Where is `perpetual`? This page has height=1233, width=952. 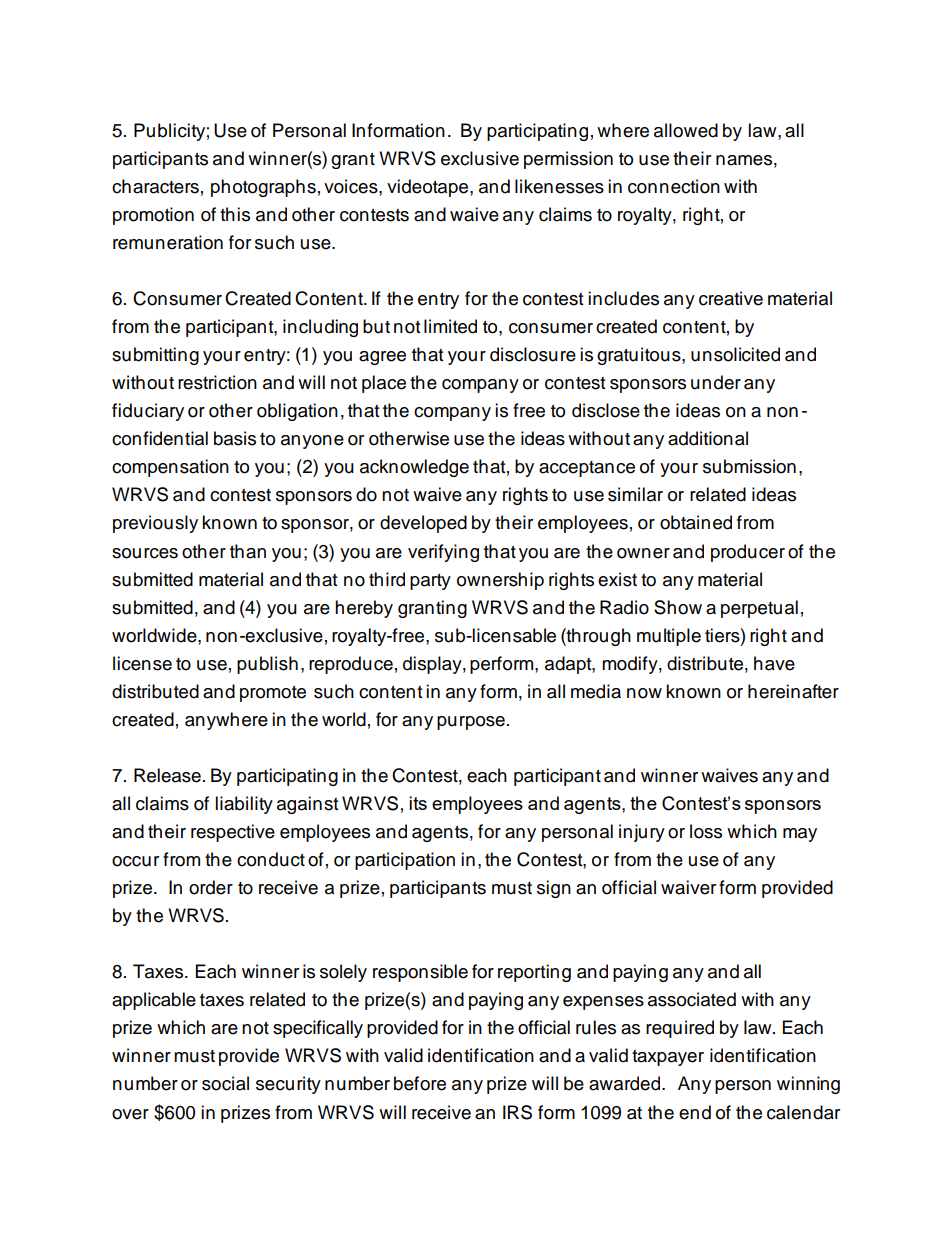
perpetual is located at coordinates (759, 609).
